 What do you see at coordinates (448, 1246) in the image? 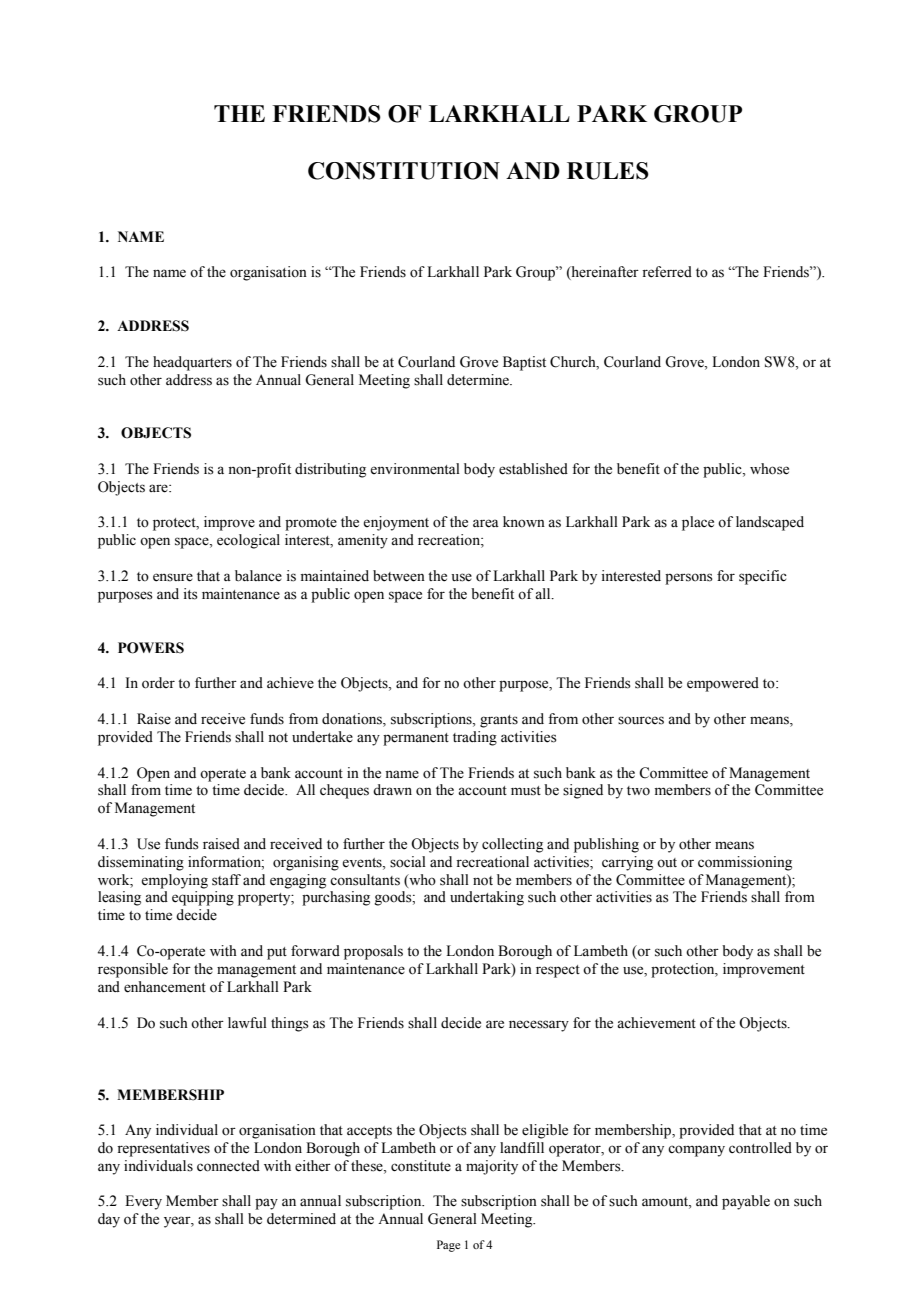
I see `Page` at bounding box center [448, 1246].
